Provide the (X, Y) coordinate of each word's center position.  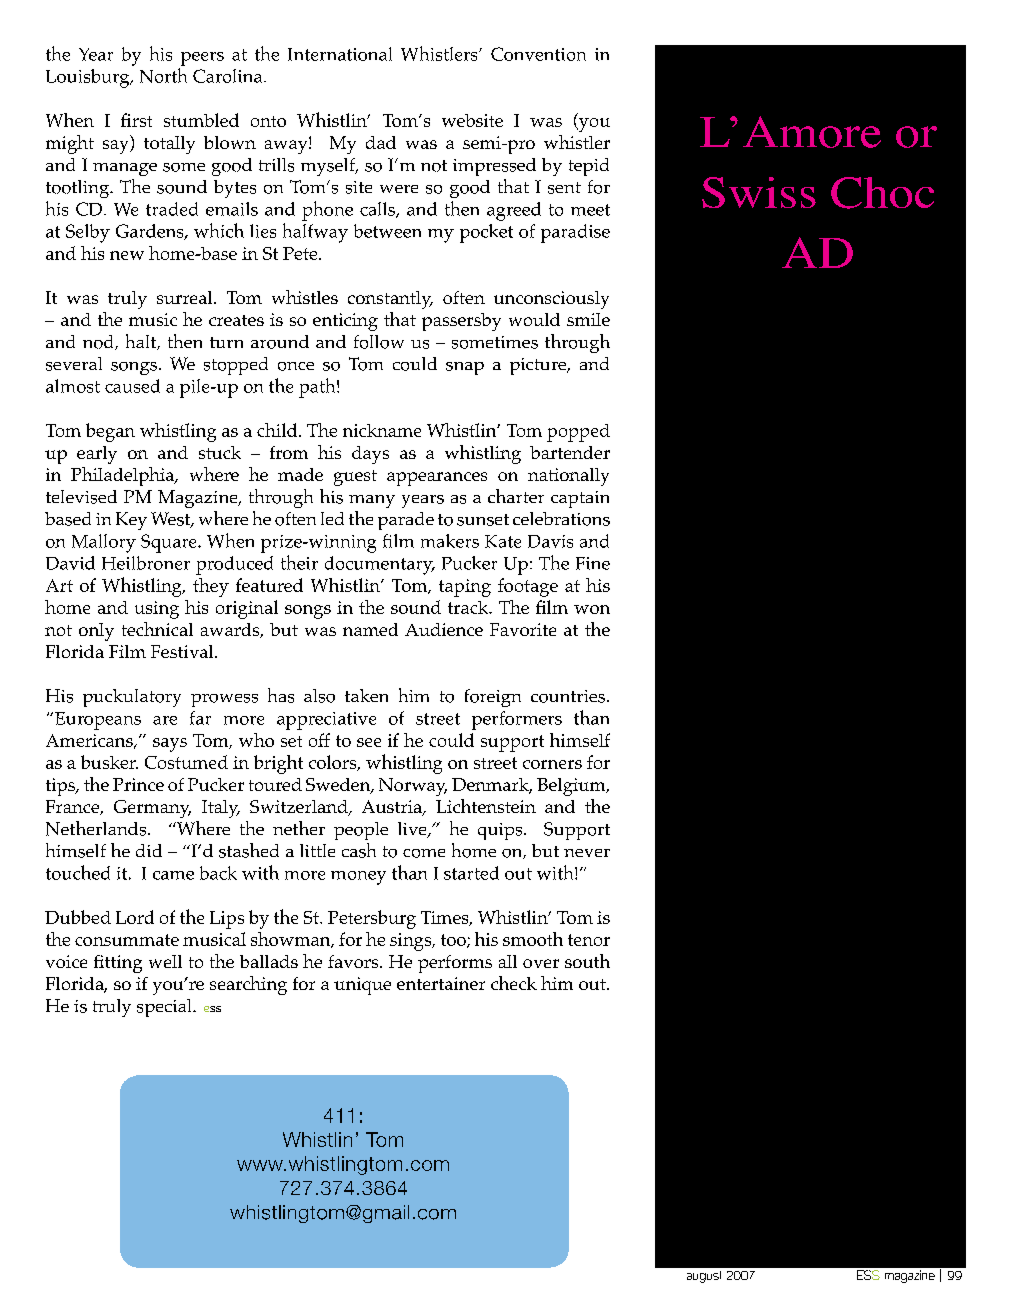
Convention (538, 54)
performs (455, 964)
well (165, 961)
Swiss (759, 192)
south (587, 961)
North (163, 75)
